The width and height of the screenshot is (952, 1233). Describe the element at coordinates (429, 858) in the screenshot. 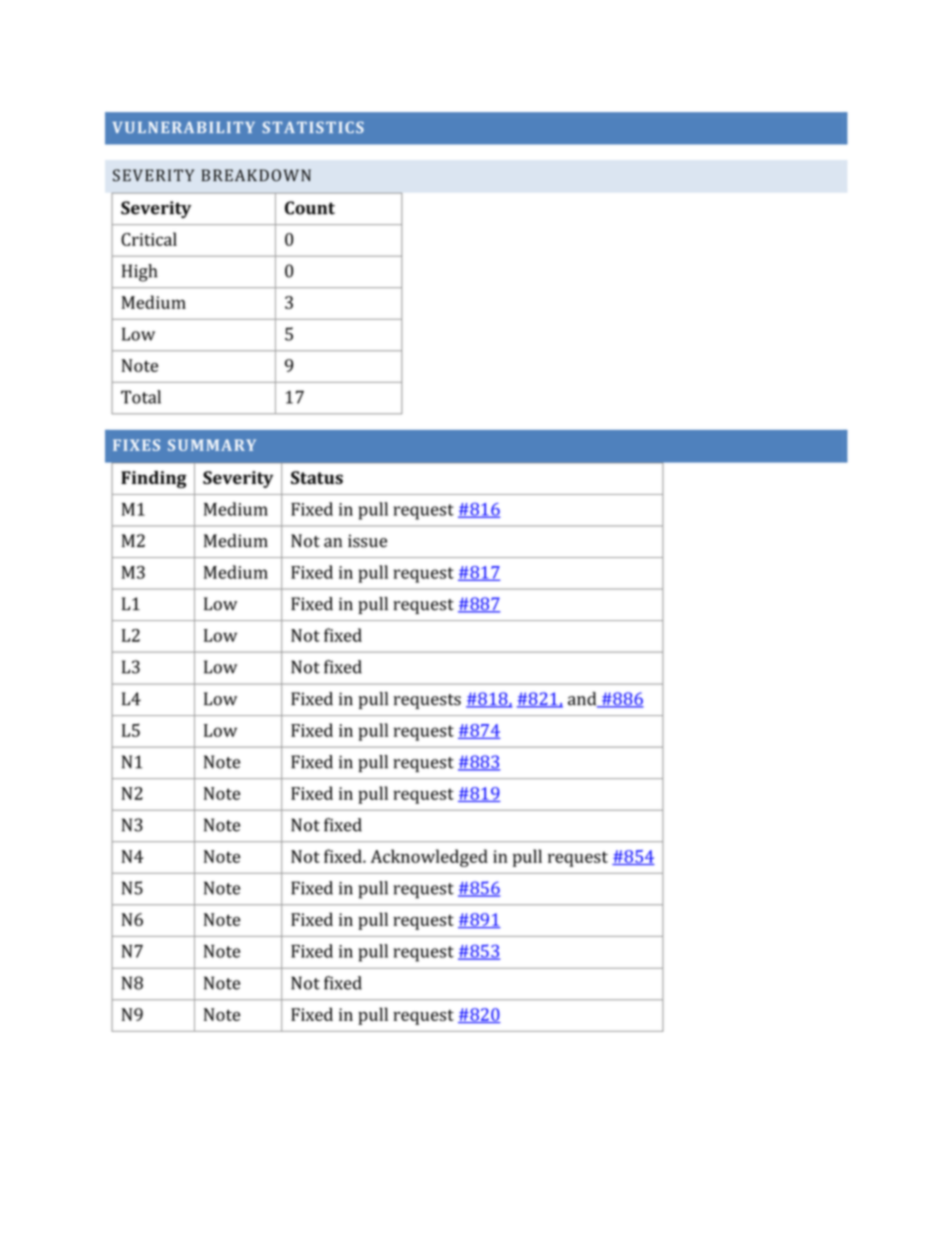

I see `Acknowledged` at that location.
